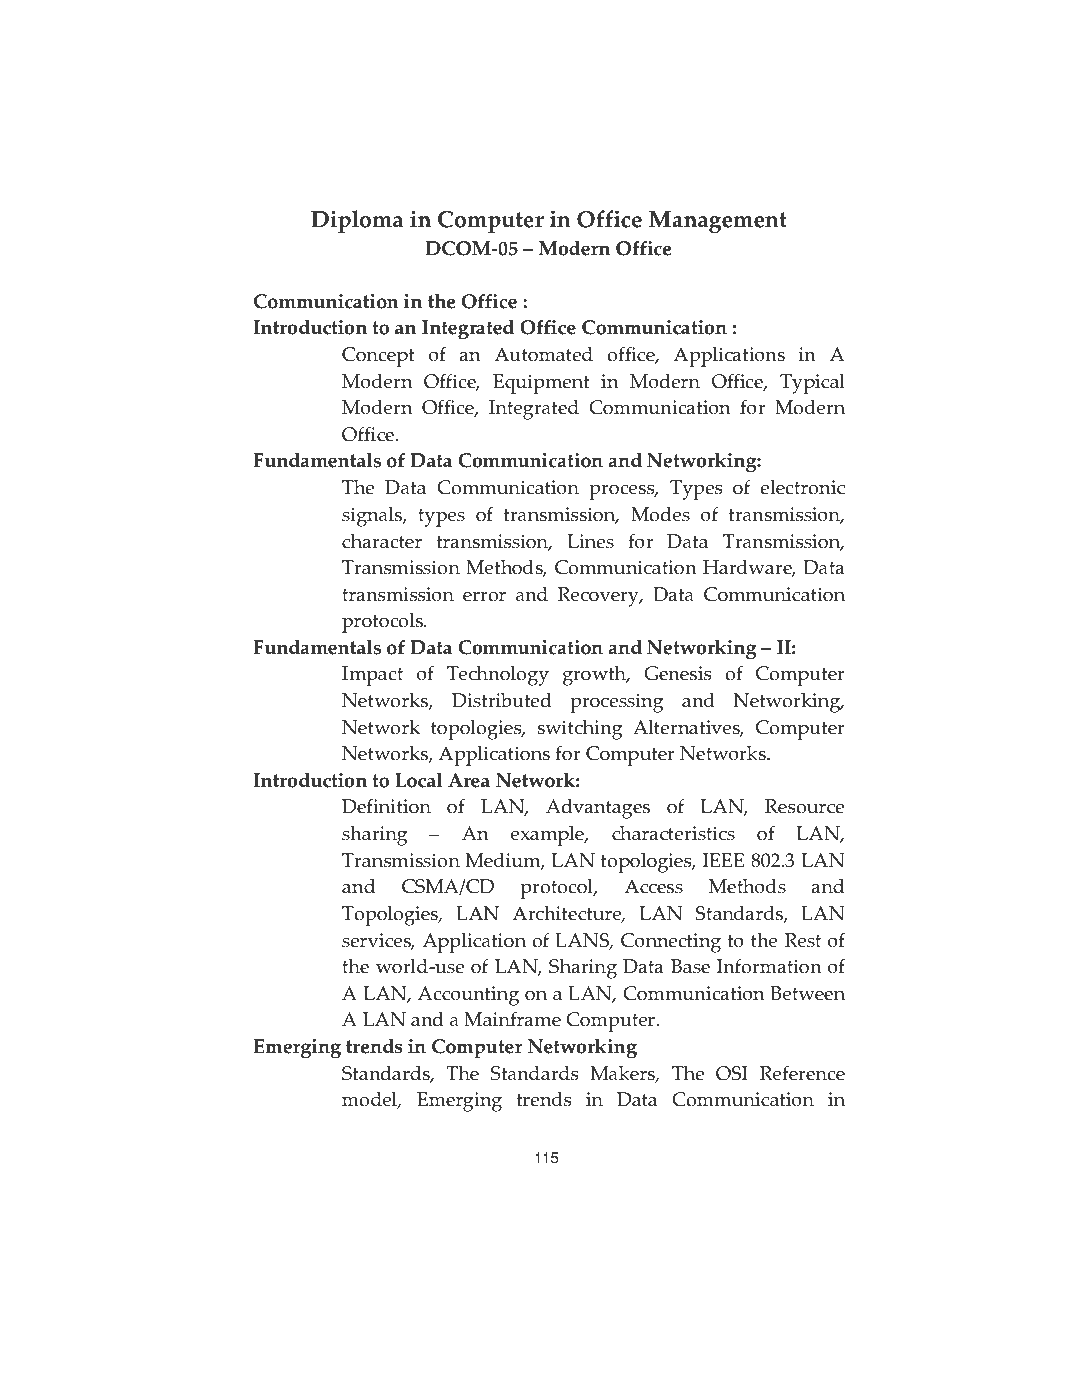 The width and height of the screenshot is (1070, 1385). What do you see at coordinates (543, 354) in the screenshot?
I see `Automated` at bounding box center [543, 354].
